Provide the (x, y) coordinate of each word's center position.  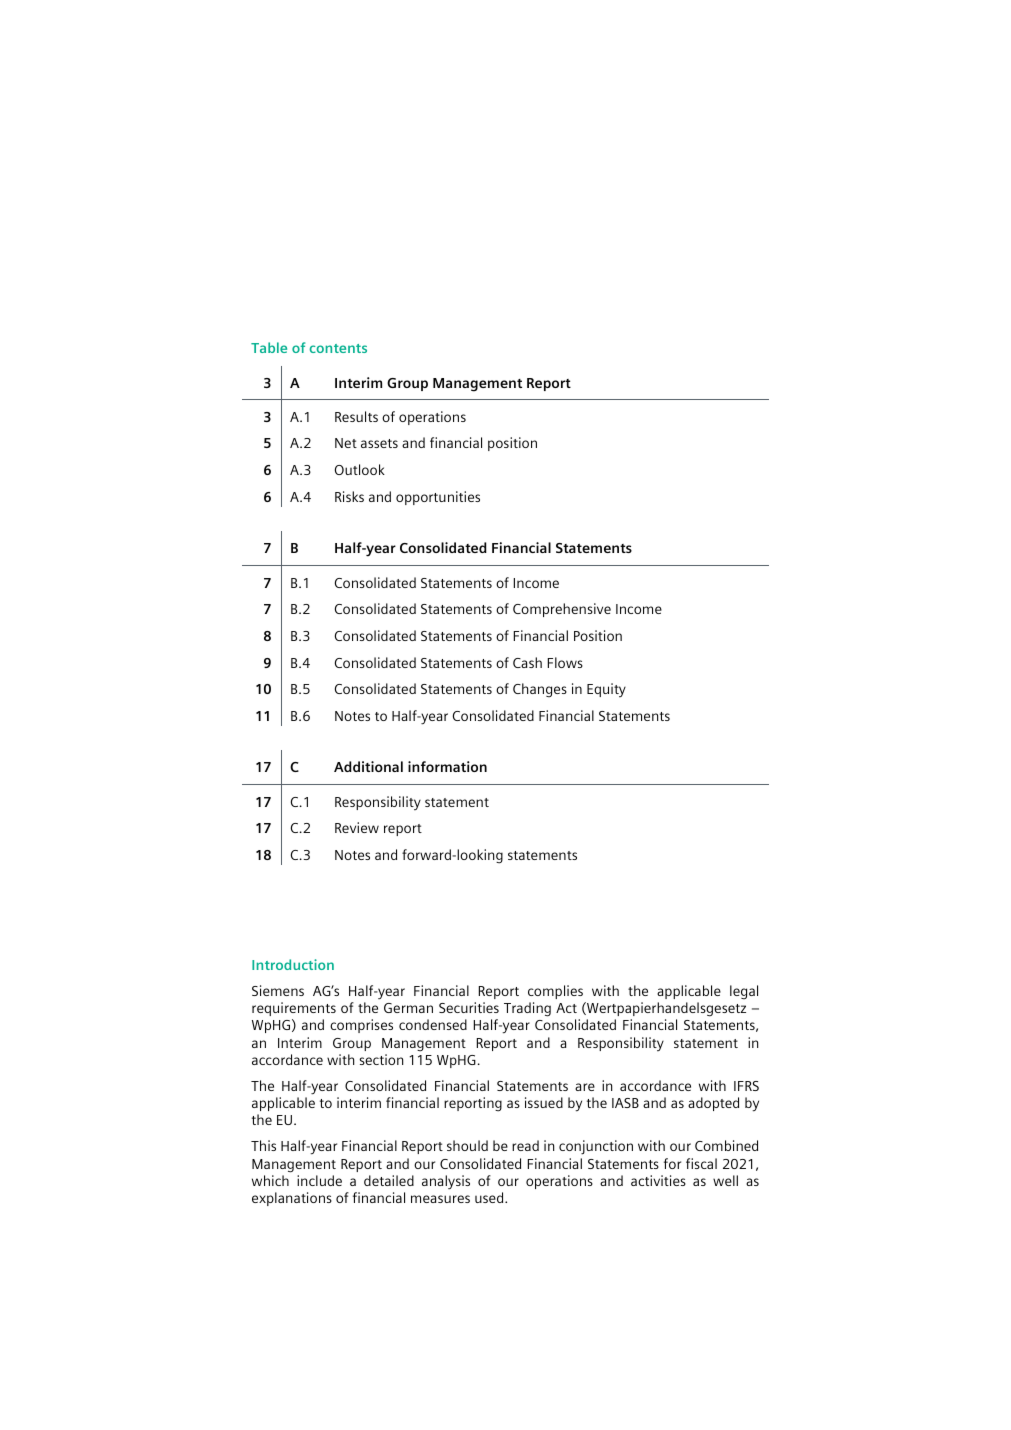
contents (338, 348)
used (490, 1197)
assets (379, 443)
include (319, 1180)
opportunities (438, 498)
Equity (606, 690)
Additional (368, 766)
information (447, 766)
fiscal (701, 1163)
